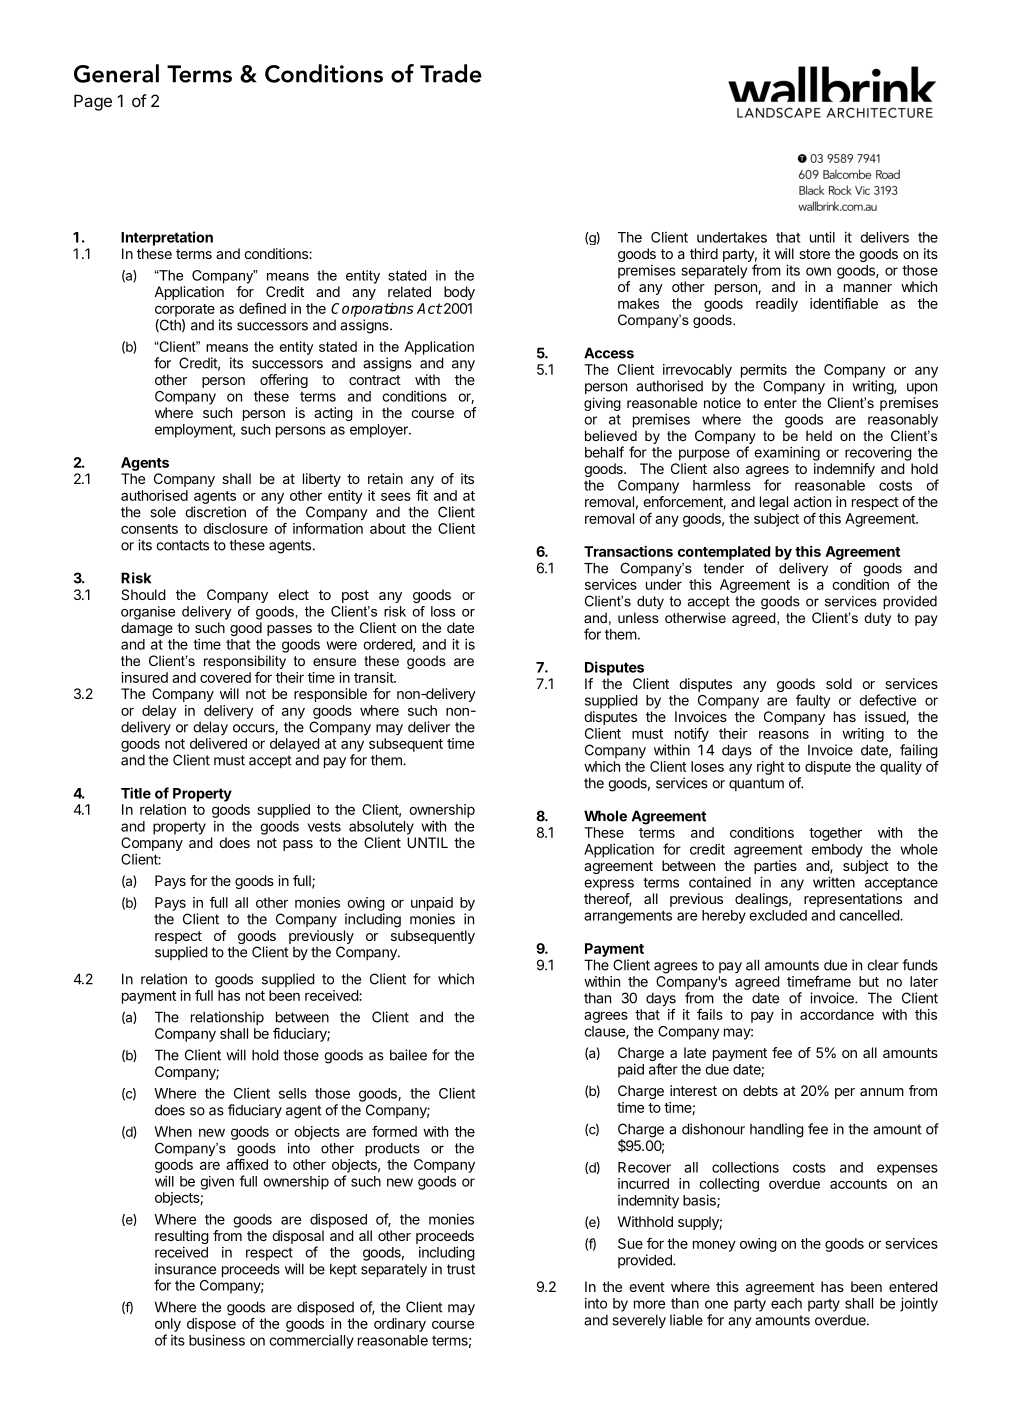  Describe the element at coordinates (168, 1325) in the document. I see `only` at that location.
